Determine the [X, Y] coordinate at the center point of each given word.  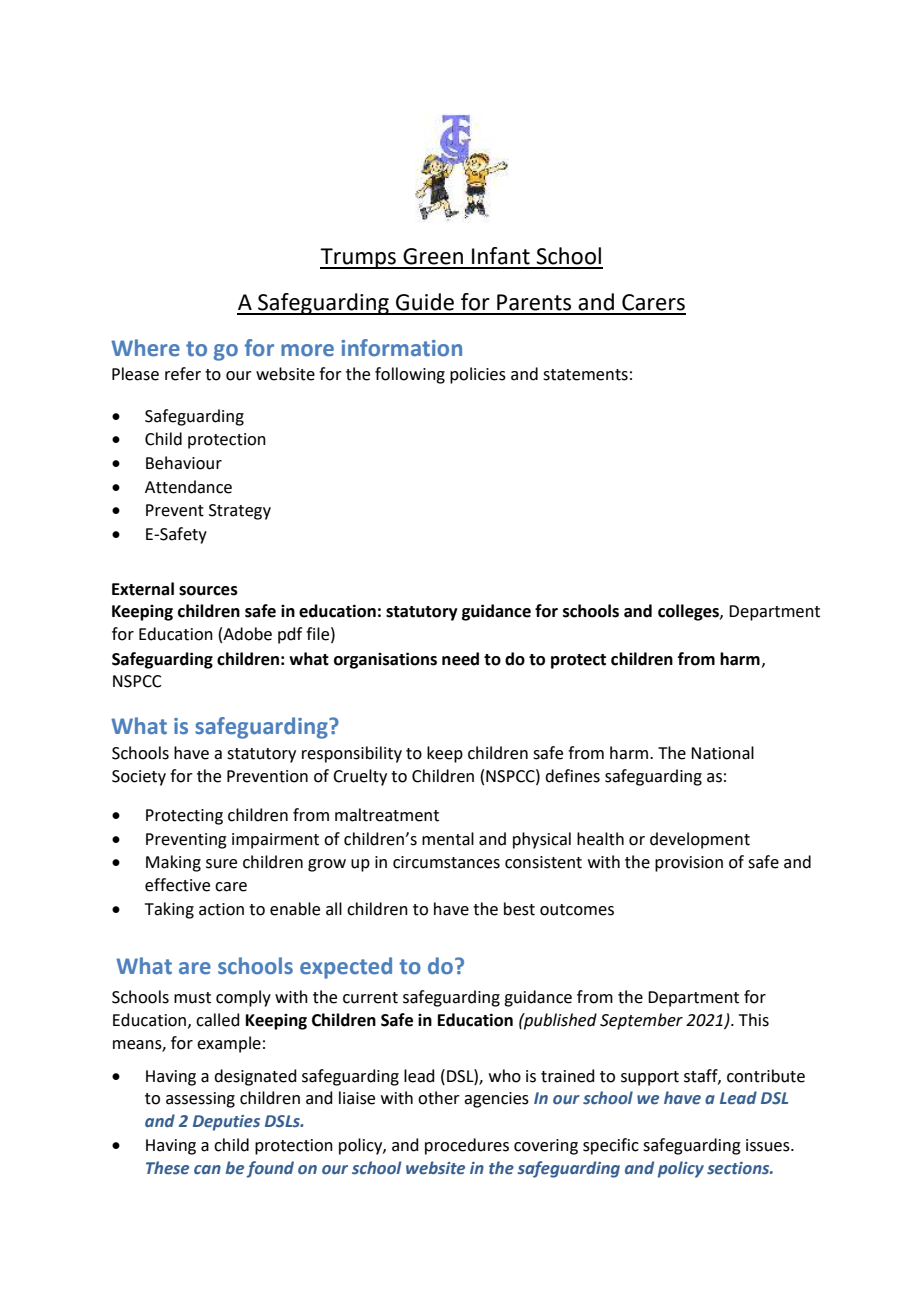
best [519, 909]
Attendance [188, 487]
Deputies [226, 1123]
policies [478, 375]
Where [145, 348]
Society [139, 778]
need [460, 659]
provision [689, 864]
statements [585, 375]
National [722, 753]
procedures [467, 1146]
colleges [689, 612]
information [401, 348]
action [221, 909]
